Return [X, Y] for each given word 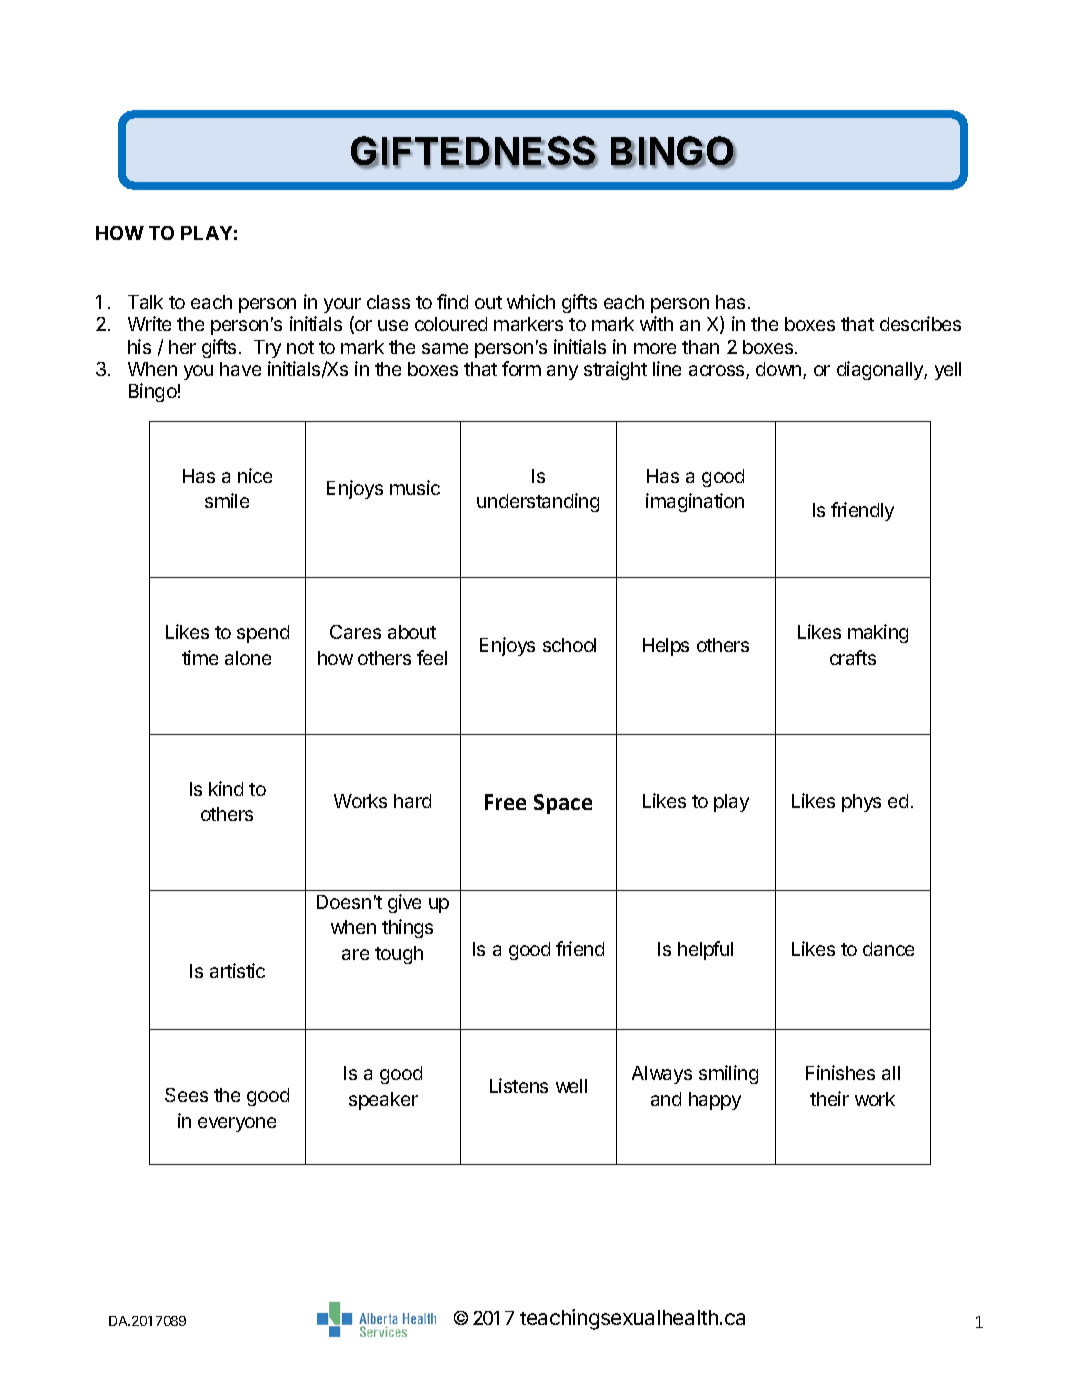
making [878, 633]
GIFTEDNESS [474, 152]
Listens [519, 1085]
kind [226, 788]
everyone [237, 1124]
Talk [145, 302]
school [569, 645]
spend [263, 634]
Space [563, 804]
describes [920, 323]
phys [861, 803]
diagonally [881, 370]
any [562, 372]
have [240, 369]
